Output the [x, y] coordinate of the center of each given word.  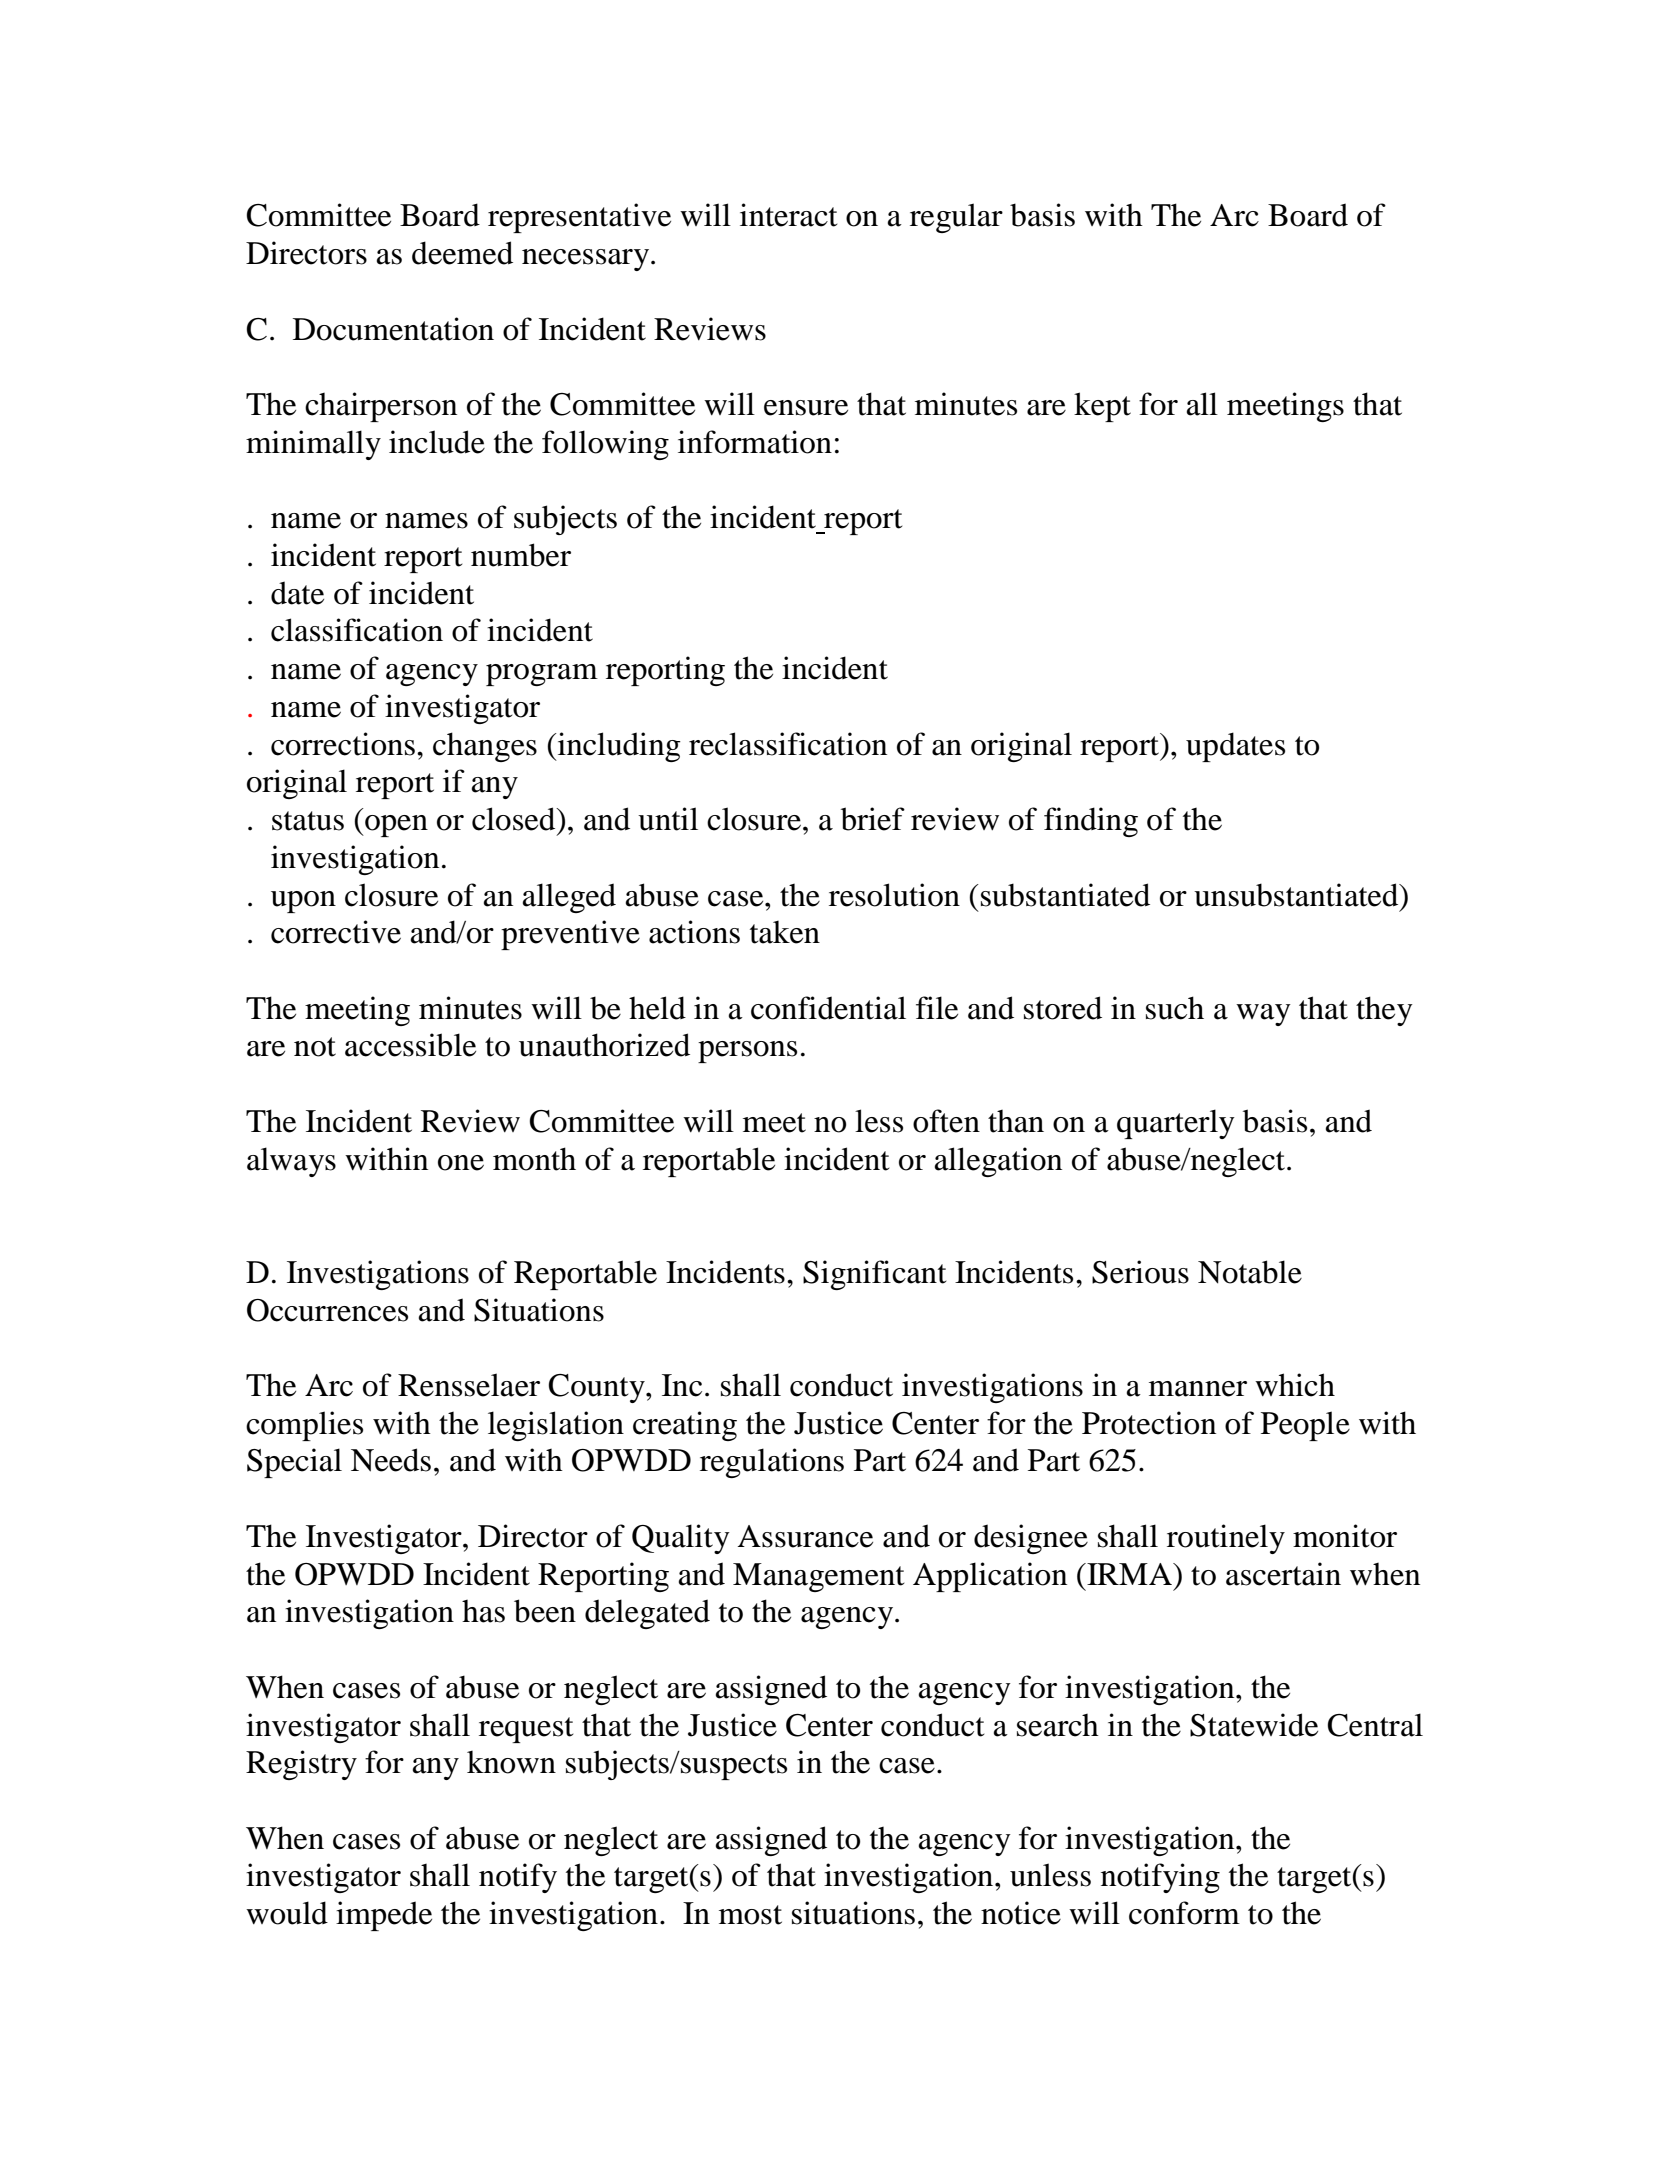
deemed [462, 253]
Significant [874, 1275]
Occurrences [327, 1310]
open [395, 826]
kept [1102, 407]
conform [1184, 1913]
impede [384, 1916]
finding [1091, 822]
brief [873, 819]
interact [788, 215]
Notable [1250, 1272]
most [750, 1915]
